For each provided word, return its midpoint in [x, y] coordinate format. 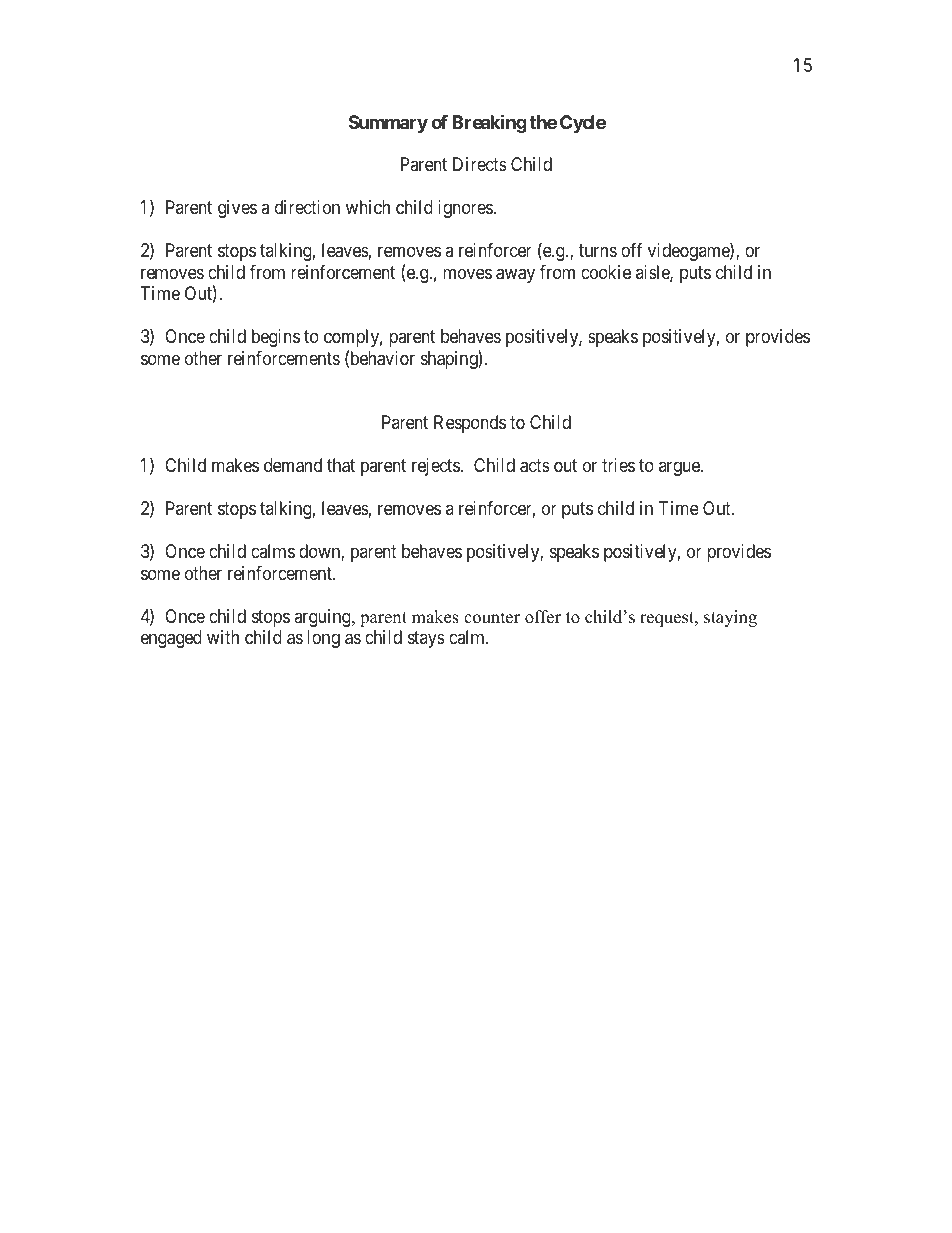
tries [618, 465]
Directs [480, 164]
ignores [466, 209]
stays [426, 639]
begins [276, 338]
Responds [470, 424]
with [223, 637]
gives [237, 209]
